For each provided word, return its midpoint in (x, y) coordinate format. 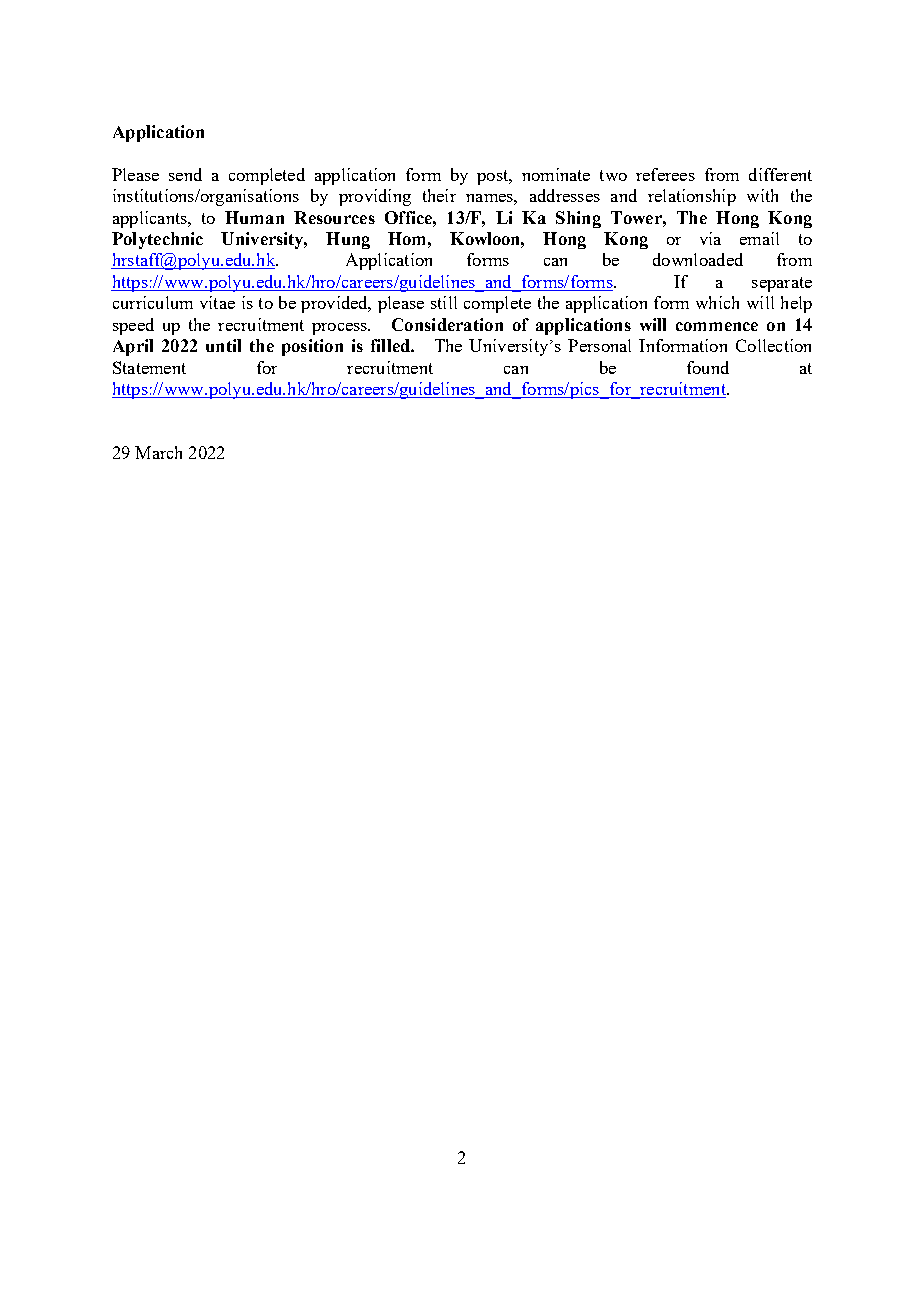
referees (665, 174)
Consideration (447, 324)
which (717, 302)
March (158, 452)
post (494, 177)
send (185, 174)
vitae (217, 302)
